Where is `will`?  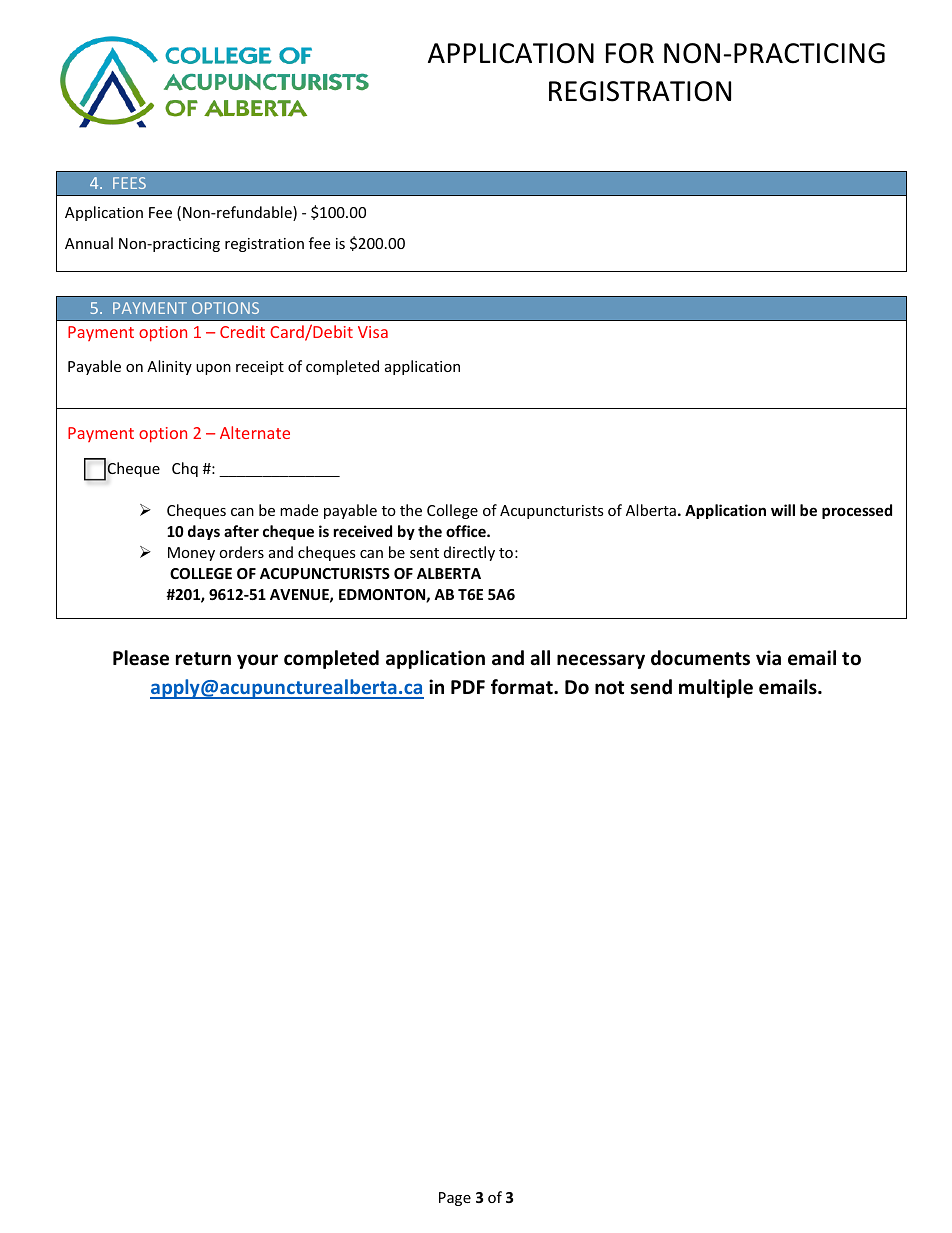
will is located at coordinates (783, 510).
